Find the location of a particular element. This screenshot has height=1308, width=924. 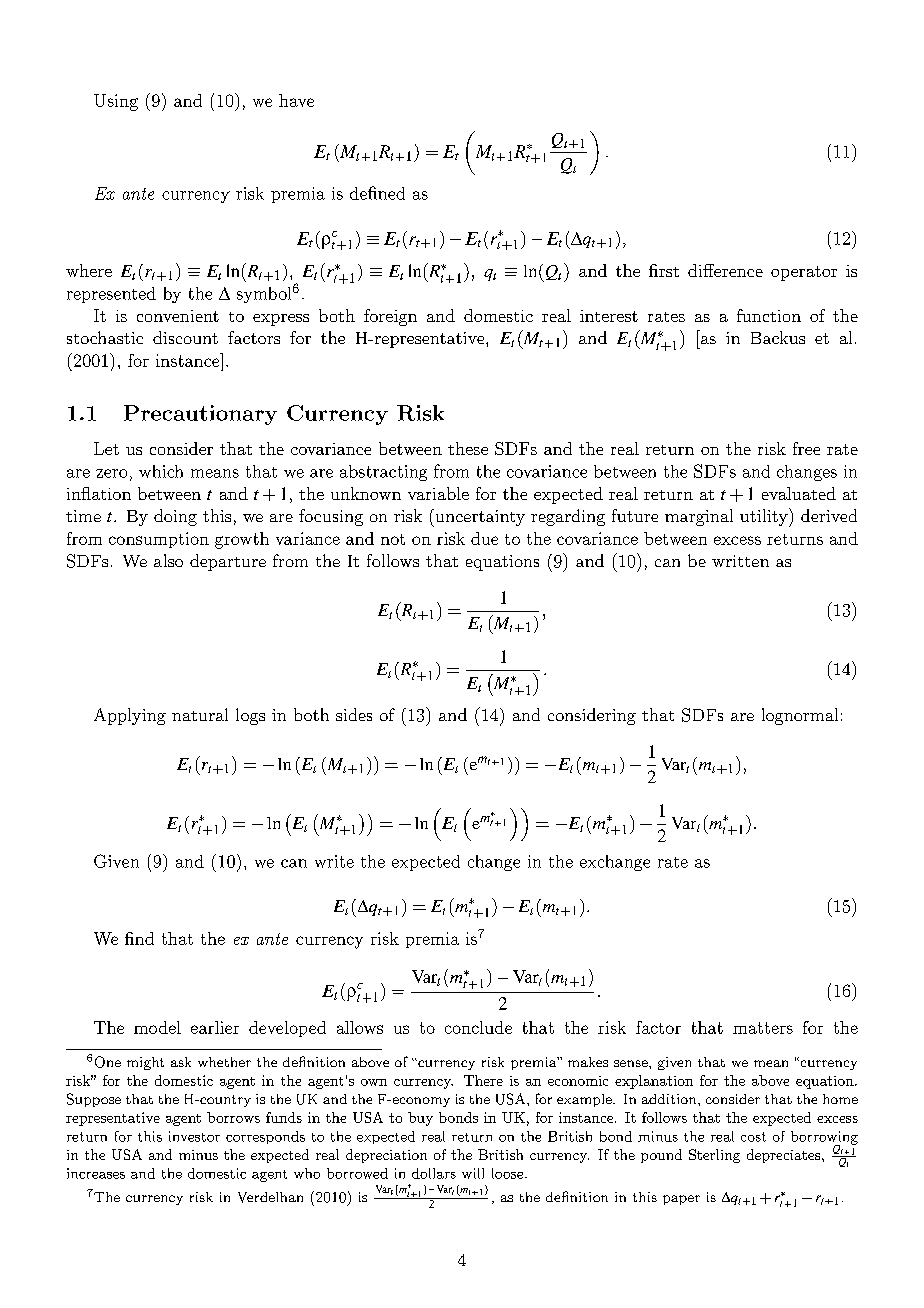

matters is located at coordinates (763, 1028).
